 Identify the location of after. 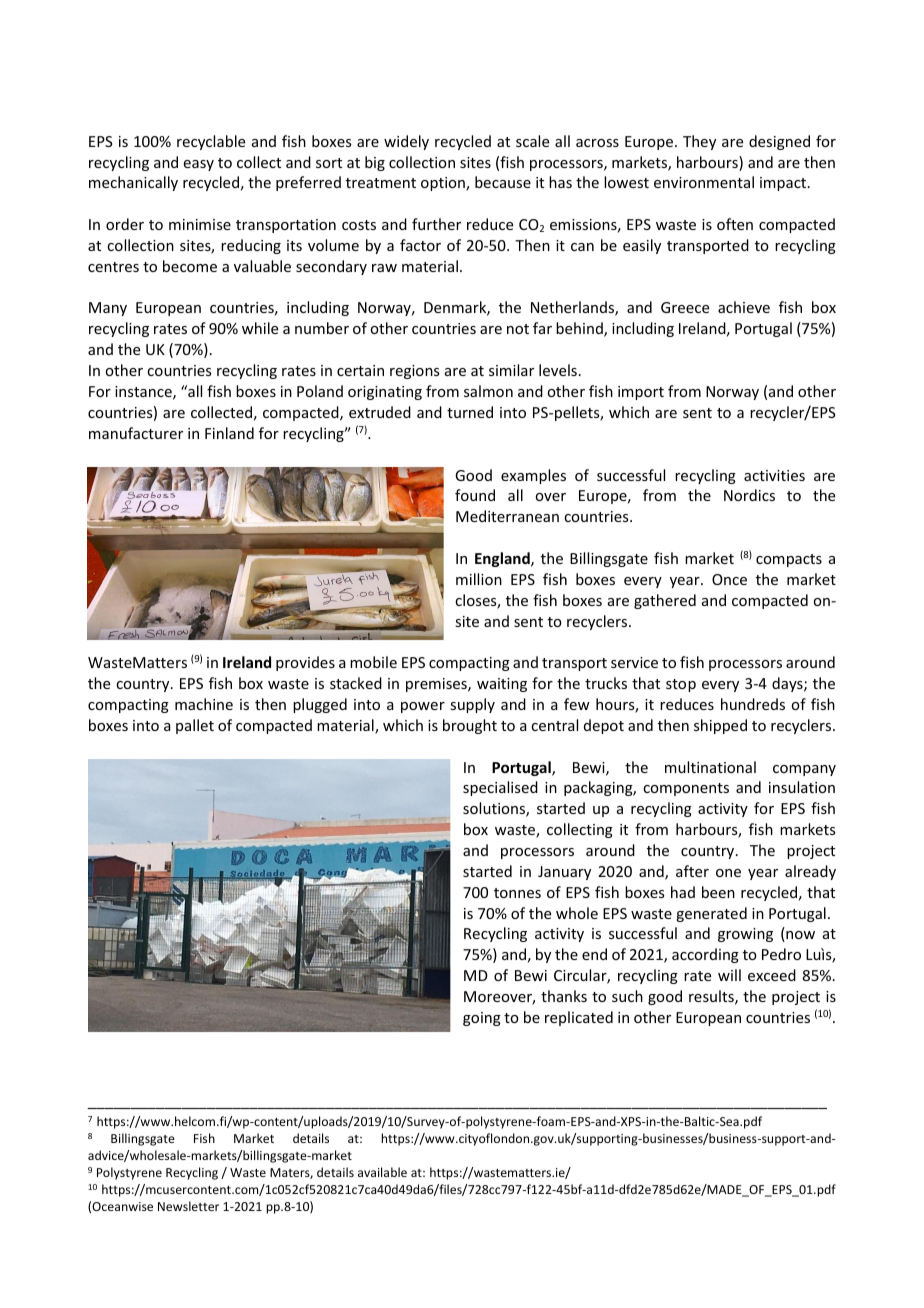
(692, 871).
